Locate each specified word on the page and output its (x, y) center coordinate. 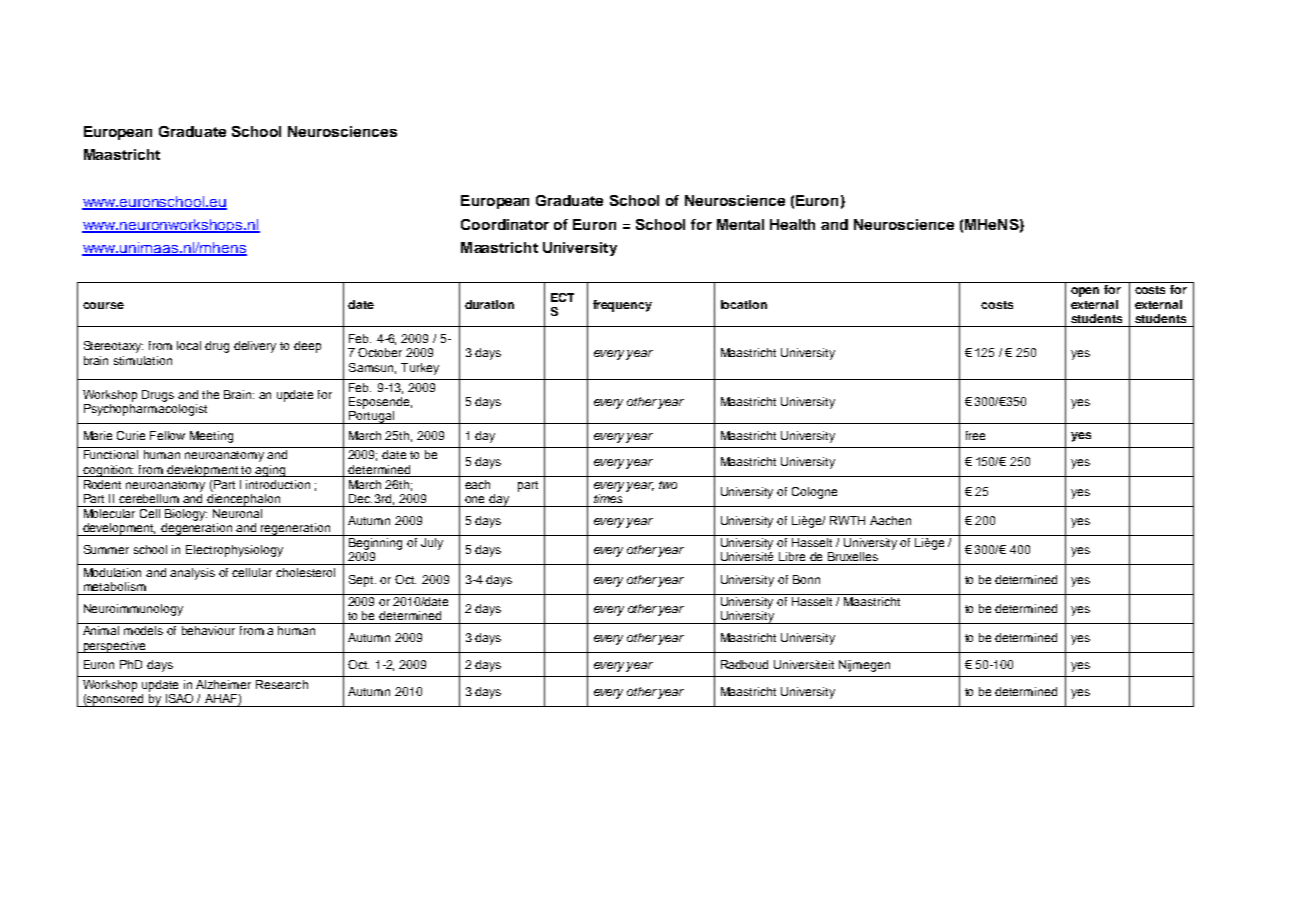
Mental (740, 224)
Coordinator (505, 224)
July (432, 544)
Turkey (420, 369)
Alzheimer (223, 684)
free (975, 435)
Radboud (744, 664)
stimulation (143, 360)
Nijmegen (864, 666)
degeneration (197, 529)
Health (792, 224)
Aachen (890, 520)
